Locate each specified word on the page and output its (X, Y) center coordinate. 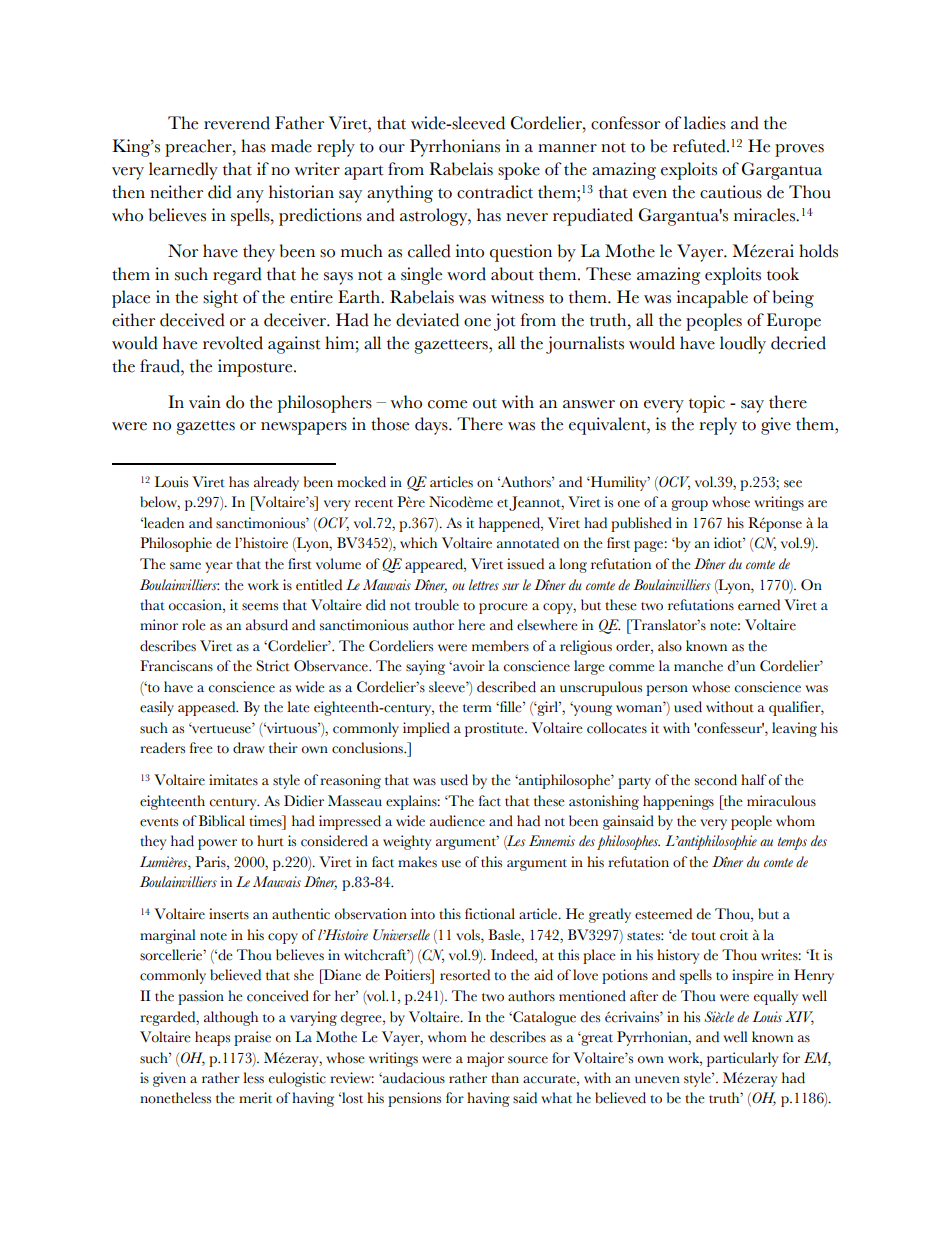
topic (707, 404)
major (485, 1059)
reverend (237, 123)
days (432, 426)
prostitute (495, 729)
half (754, 779)
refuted (700, 146)
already (276, 483)
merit (255, 1098)
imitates (233, 780)
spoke (519, 171)
